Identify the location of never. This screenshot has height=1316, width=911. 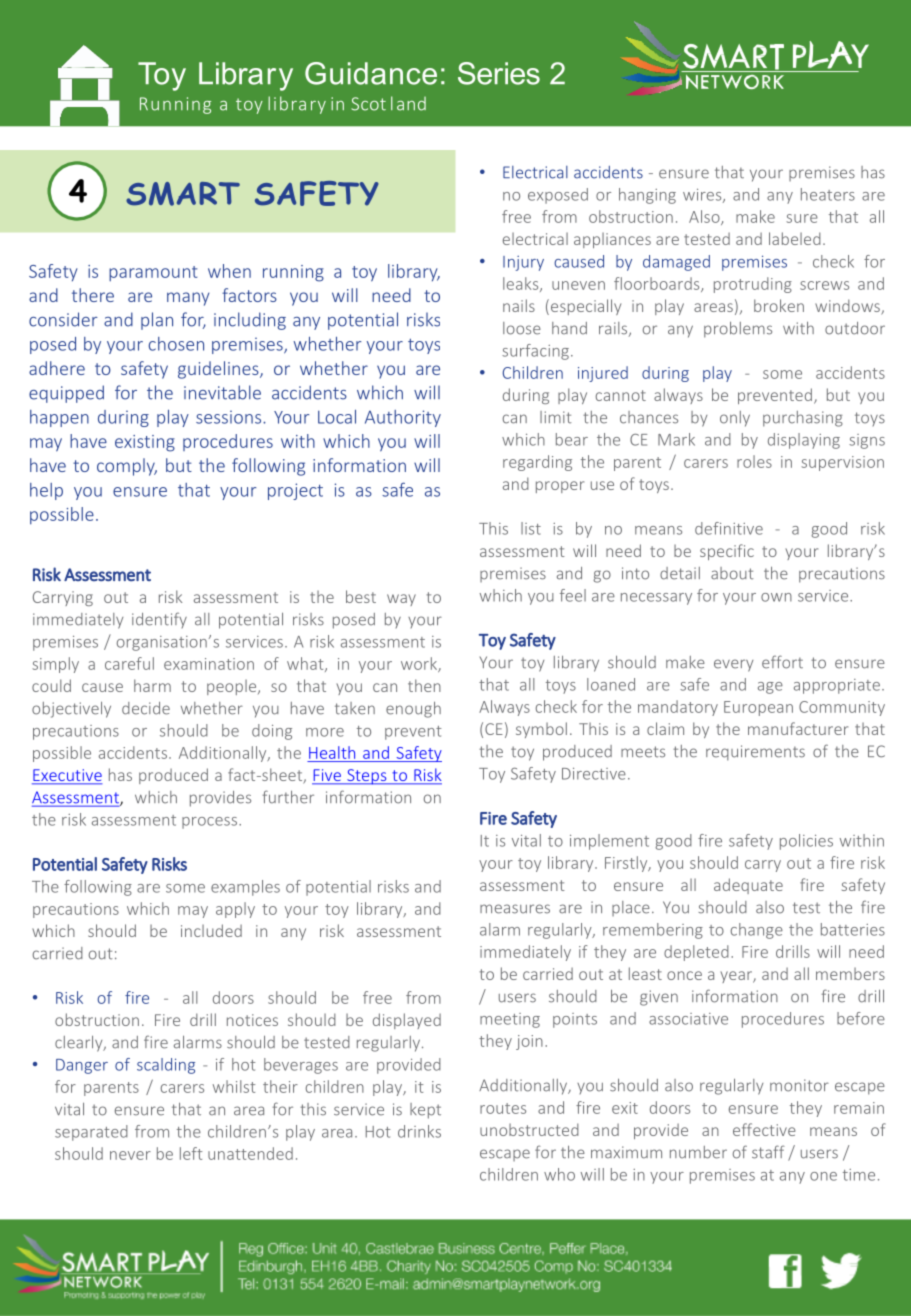
(130, 1155).
